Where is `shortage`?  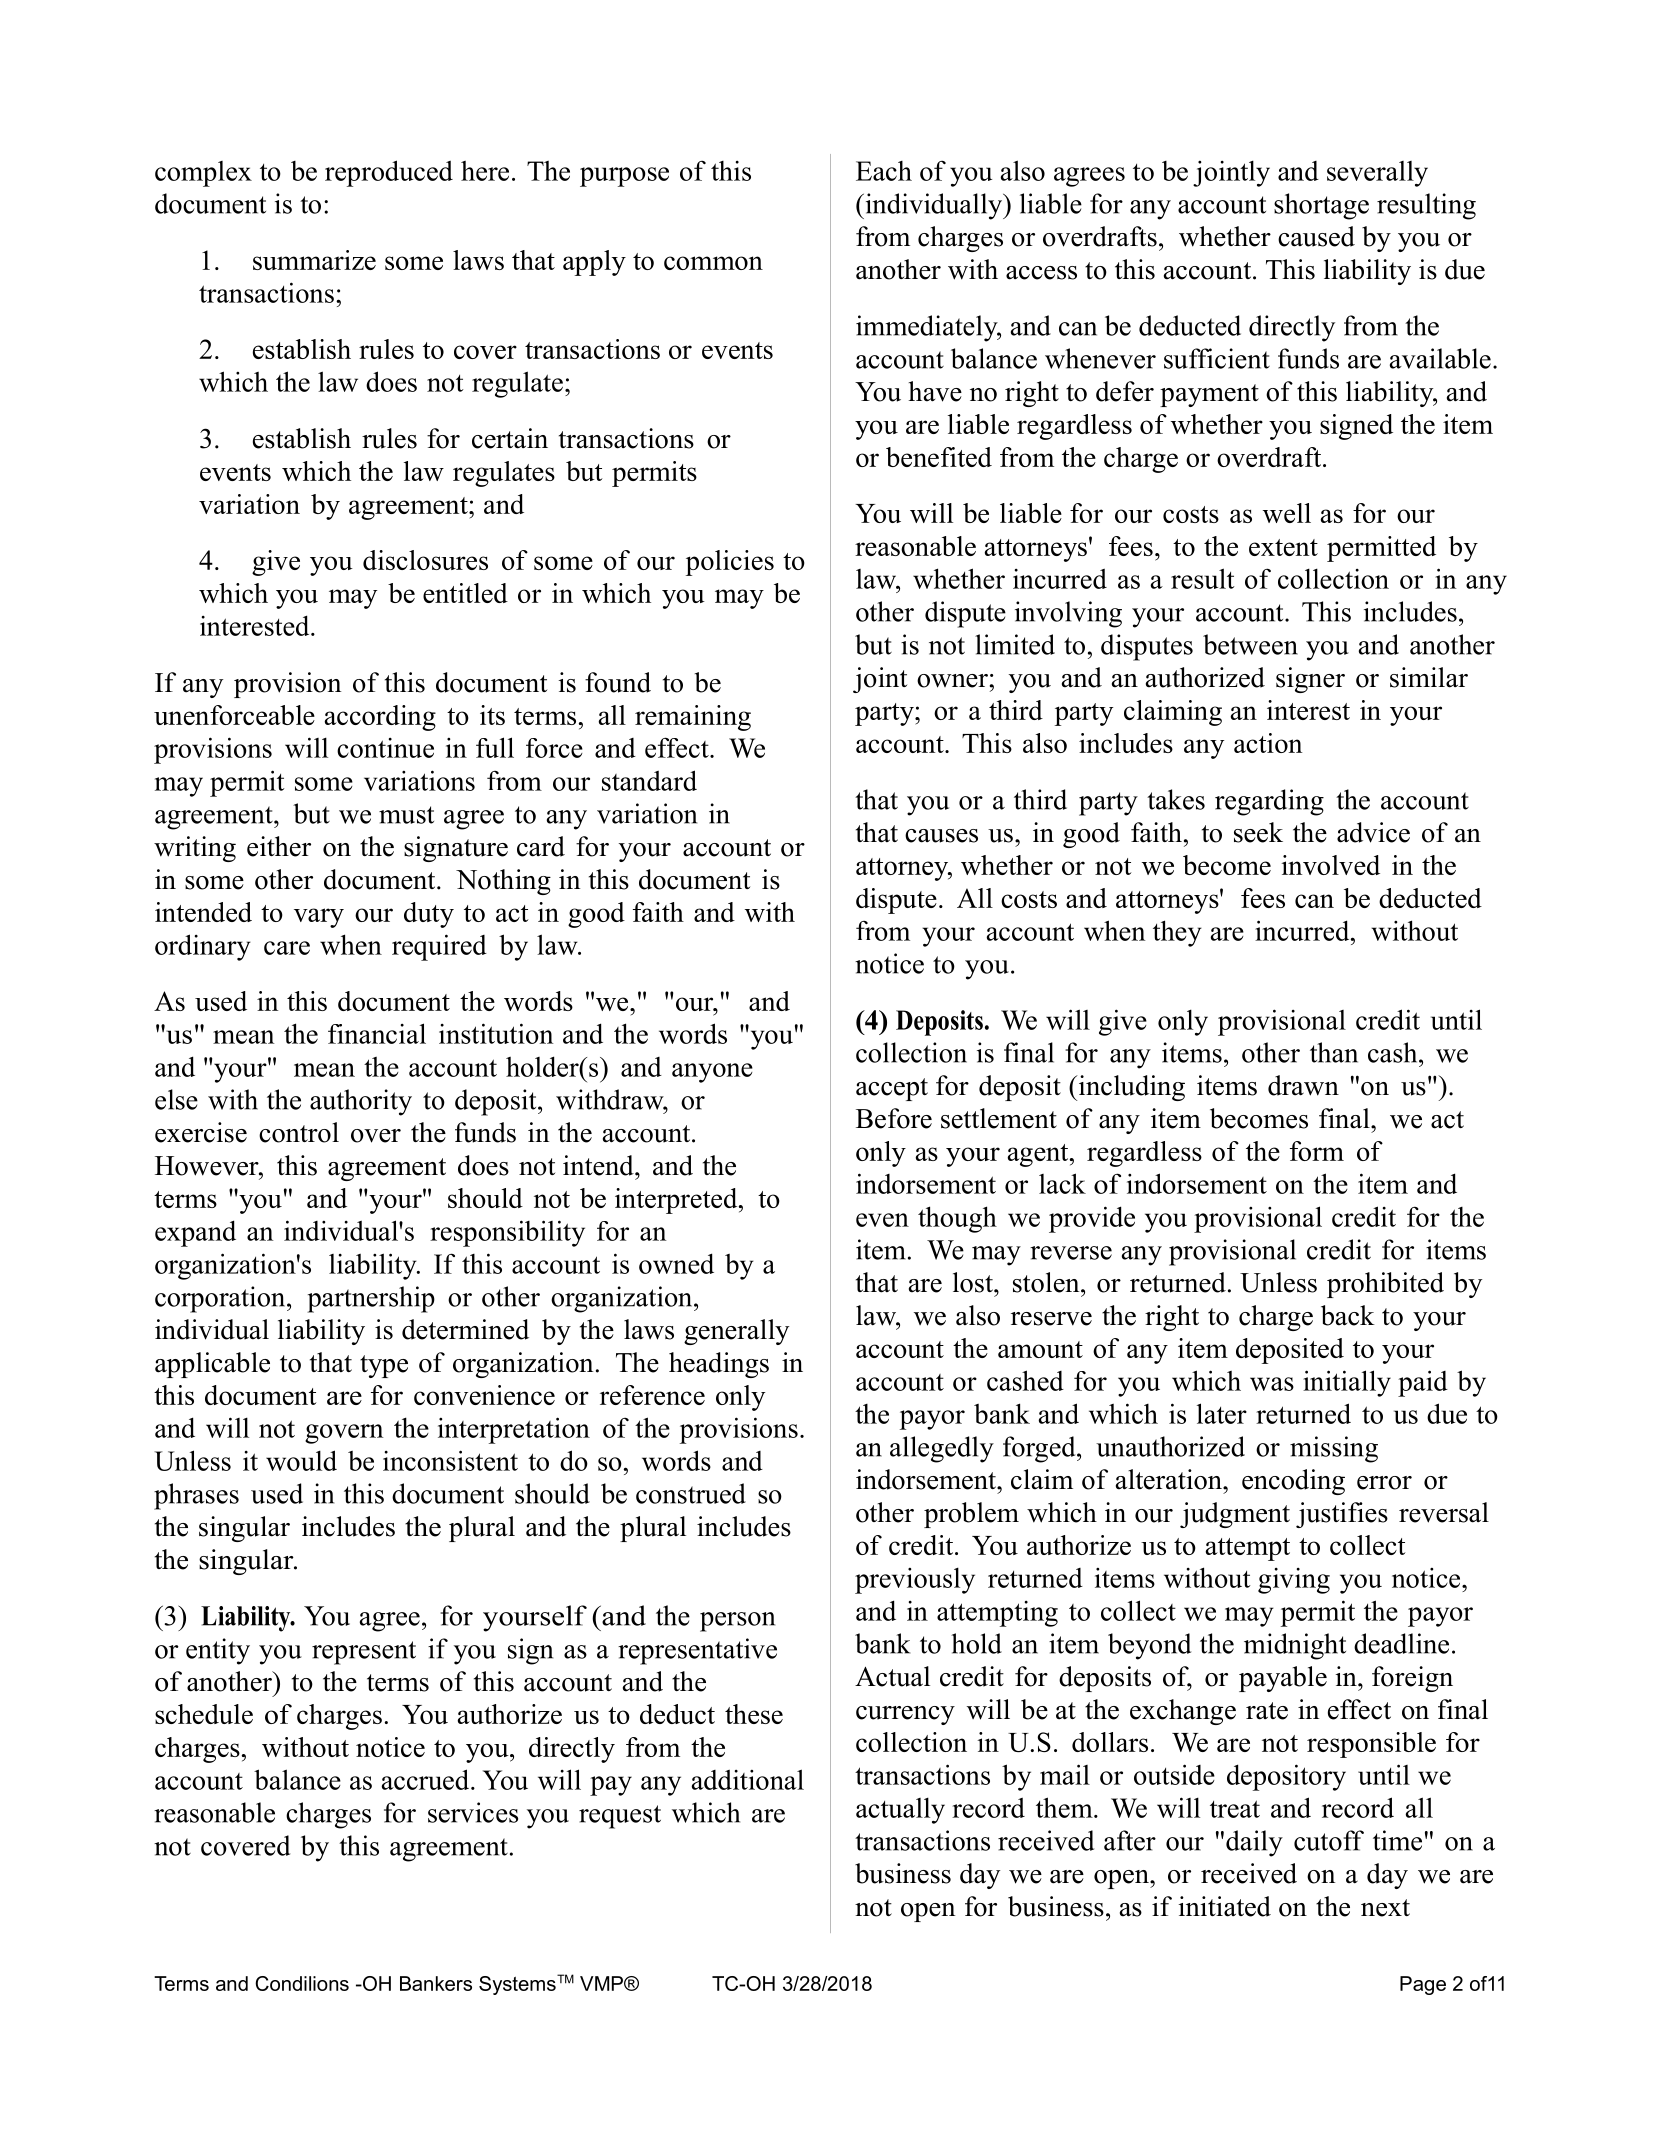 shortage is located at coordinates (1321, 206).
